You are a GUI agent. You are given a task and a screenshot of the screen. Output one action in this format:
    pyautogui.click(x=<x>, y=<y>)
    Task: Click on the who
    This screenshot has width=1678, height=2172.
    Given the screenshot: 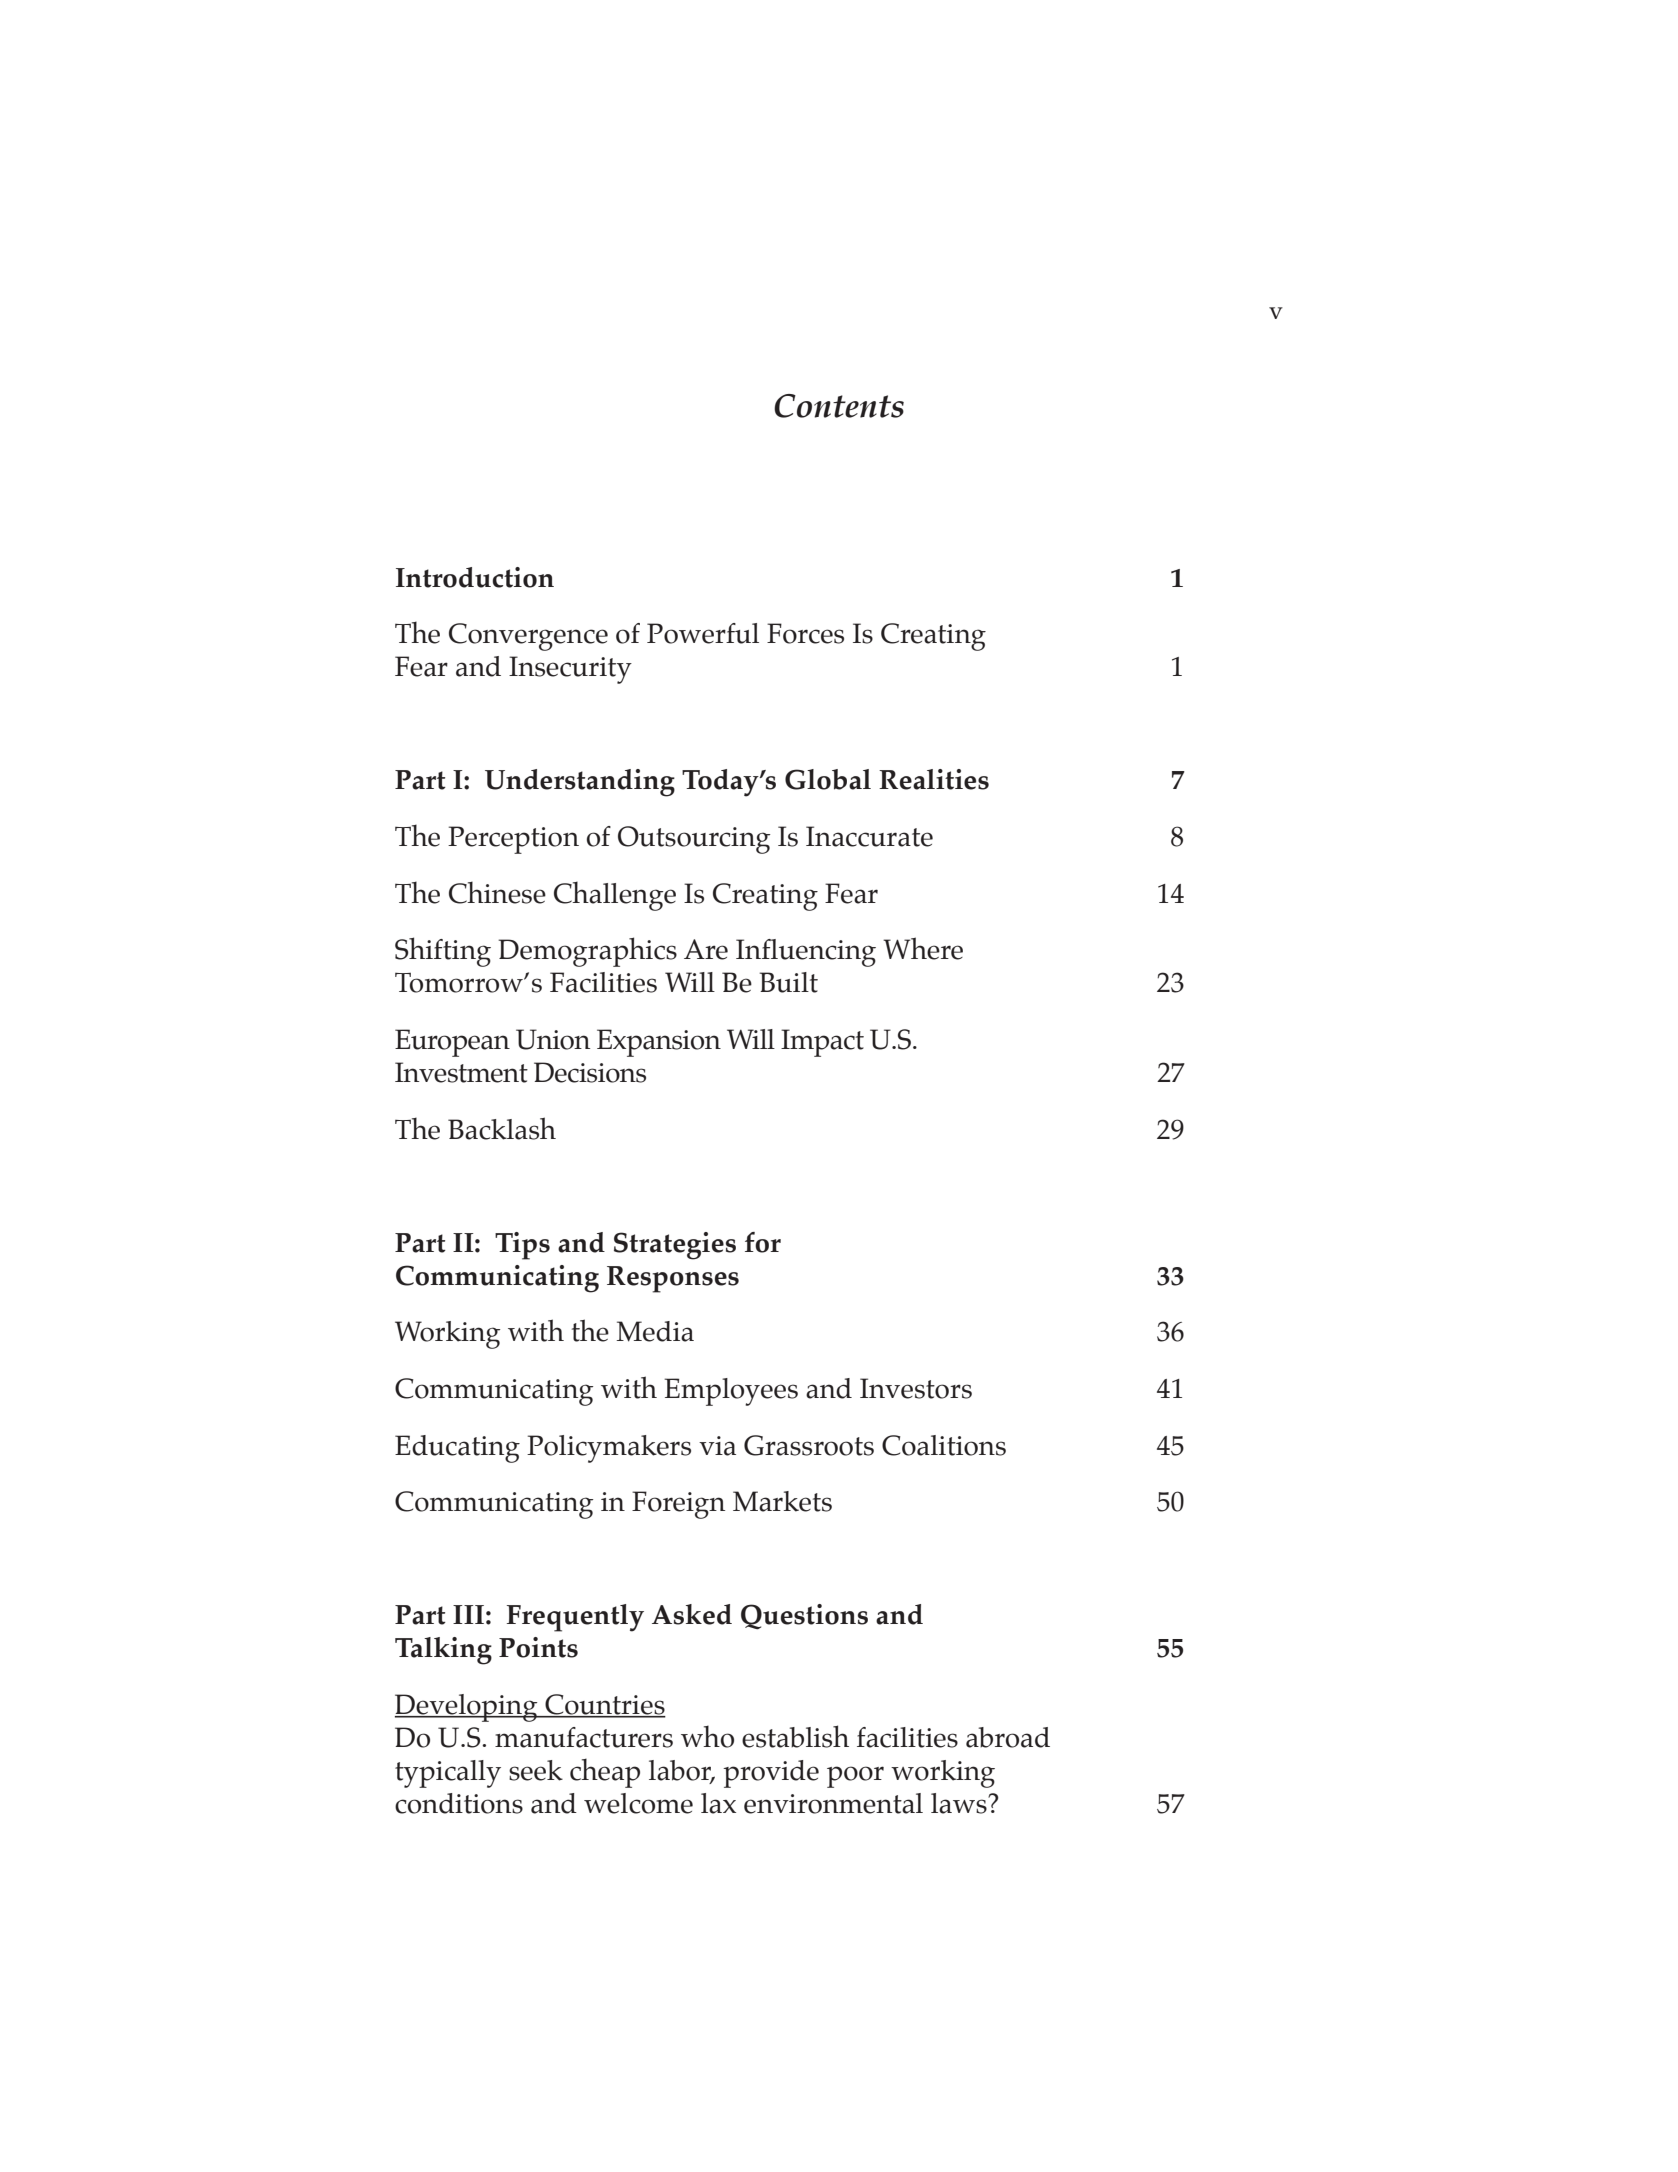 What is the action you would take?
    pyautogui.click(x=707, y=1736)
